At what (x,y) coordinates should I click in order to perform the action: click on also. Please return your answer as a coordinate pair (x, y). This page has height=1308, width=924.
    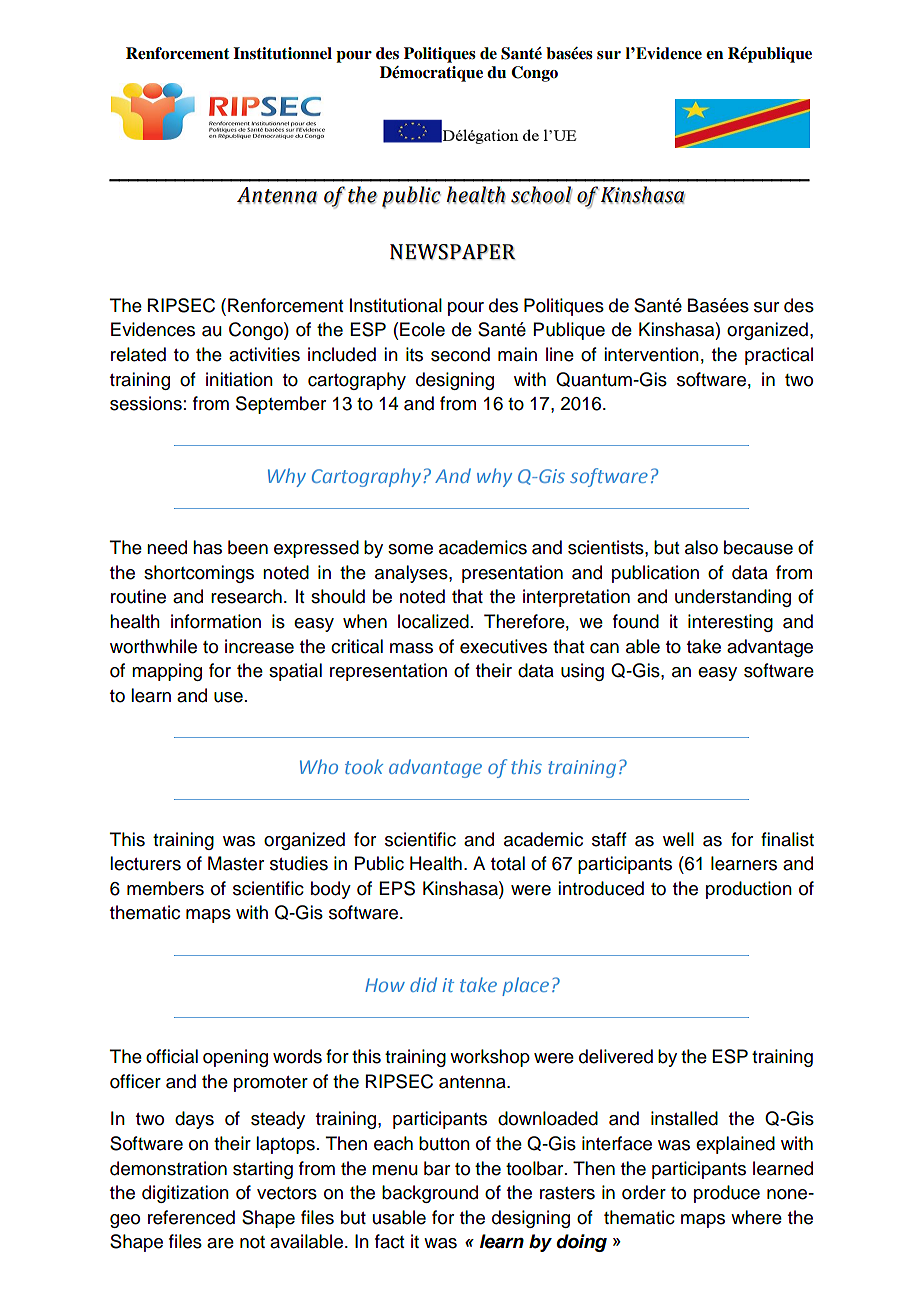
    Looking at the image, I should click on (701, 547).
